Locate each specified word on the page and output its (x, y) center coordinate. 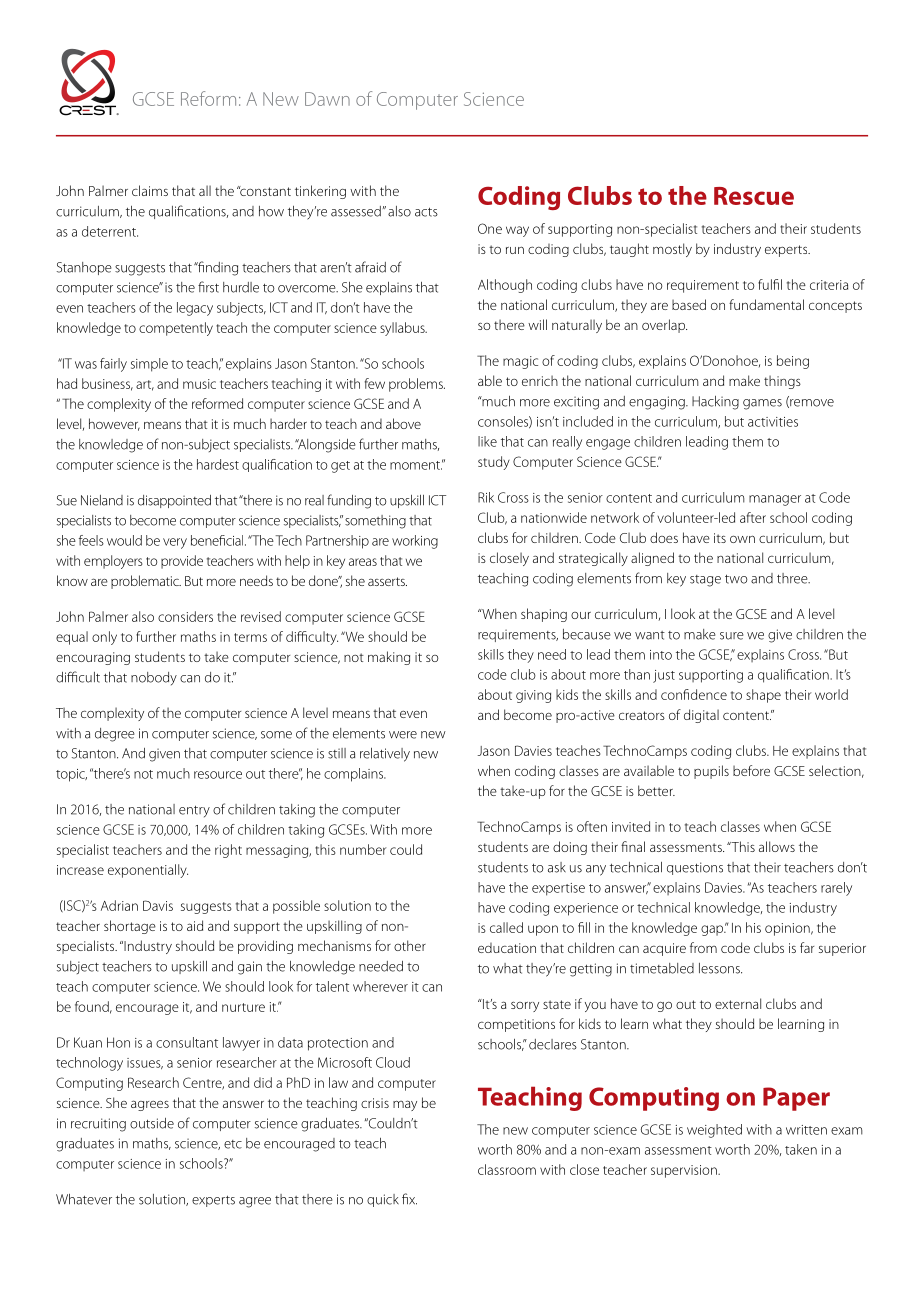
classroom (507, 1169)
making (389, 658)
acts (426, 212)
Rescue (754, 196)
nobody (154, 678)
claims (150, 190)
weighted (714, 1131)
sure (732, 636)
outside (152, 1123)
